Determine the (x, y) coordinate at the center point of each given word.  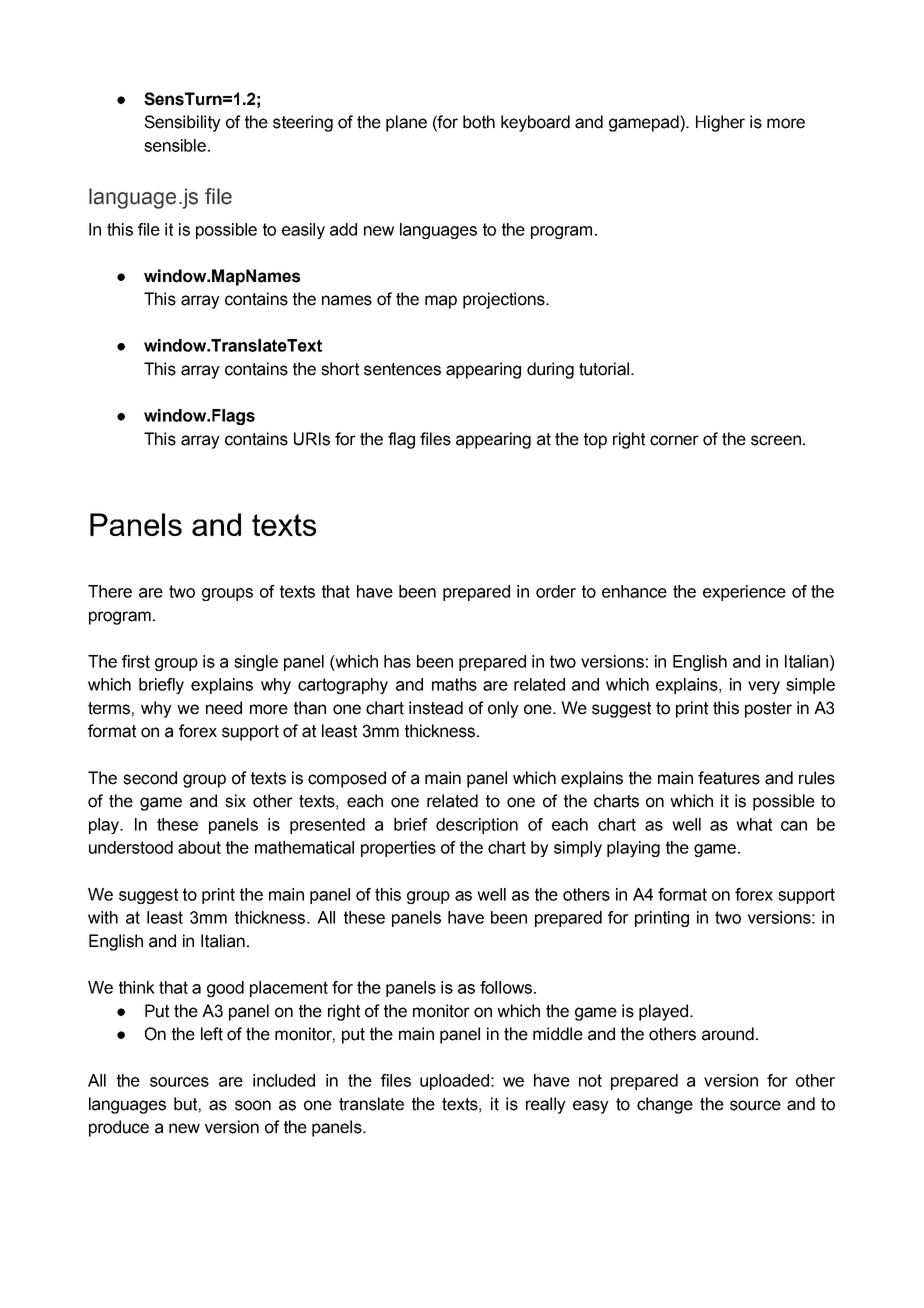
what (754, 824)
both (479, 122)
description (477, 826)
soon (253, 1105)
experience (744, 593)
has (397, 661)
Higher (720, 123)
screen (776, 440)
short (340, 369)
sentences (402, 369)
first (136, 661)
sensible (175, 145)
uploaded (454, 1082)
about (199, 847)
